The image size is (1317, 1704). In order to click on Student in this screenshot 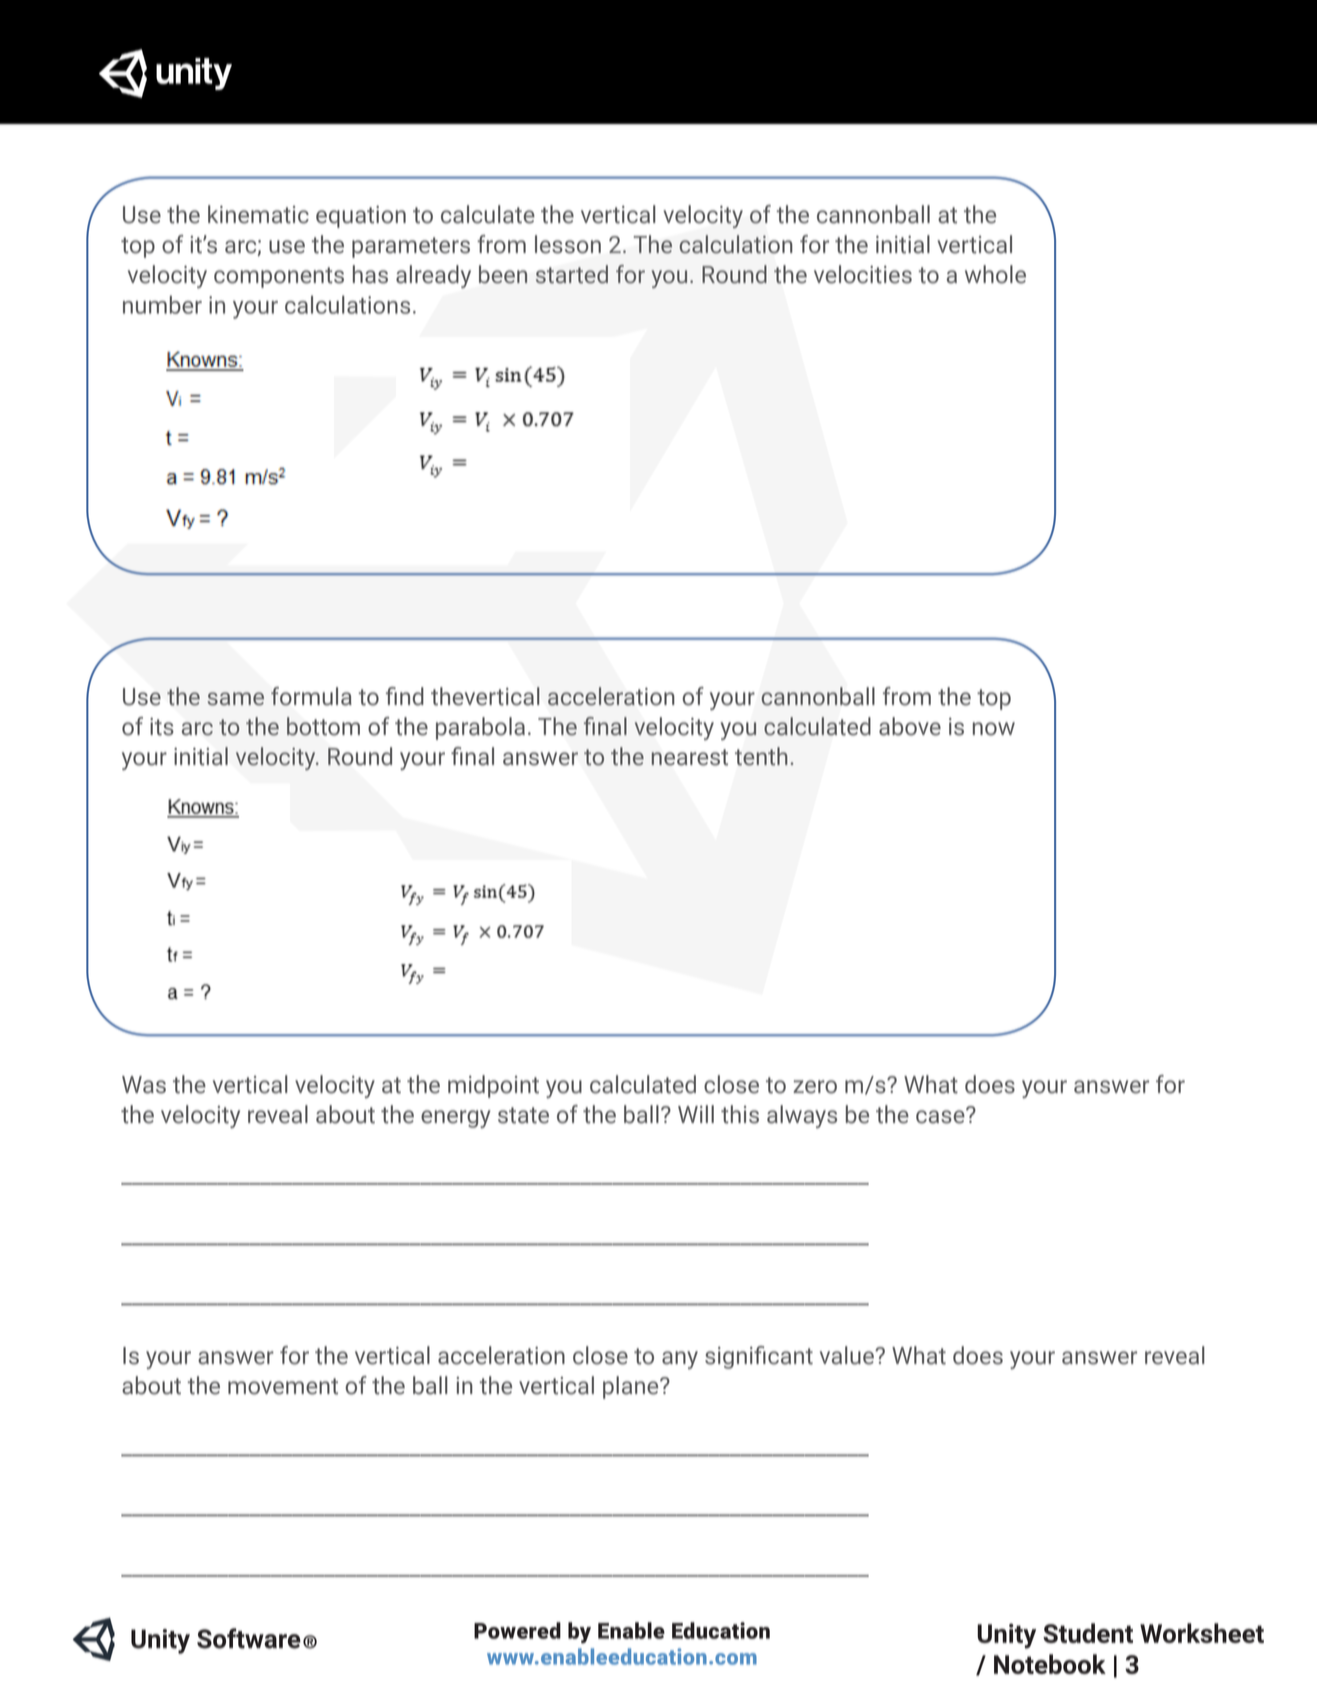, I will do `click(1088, 1633)`.
